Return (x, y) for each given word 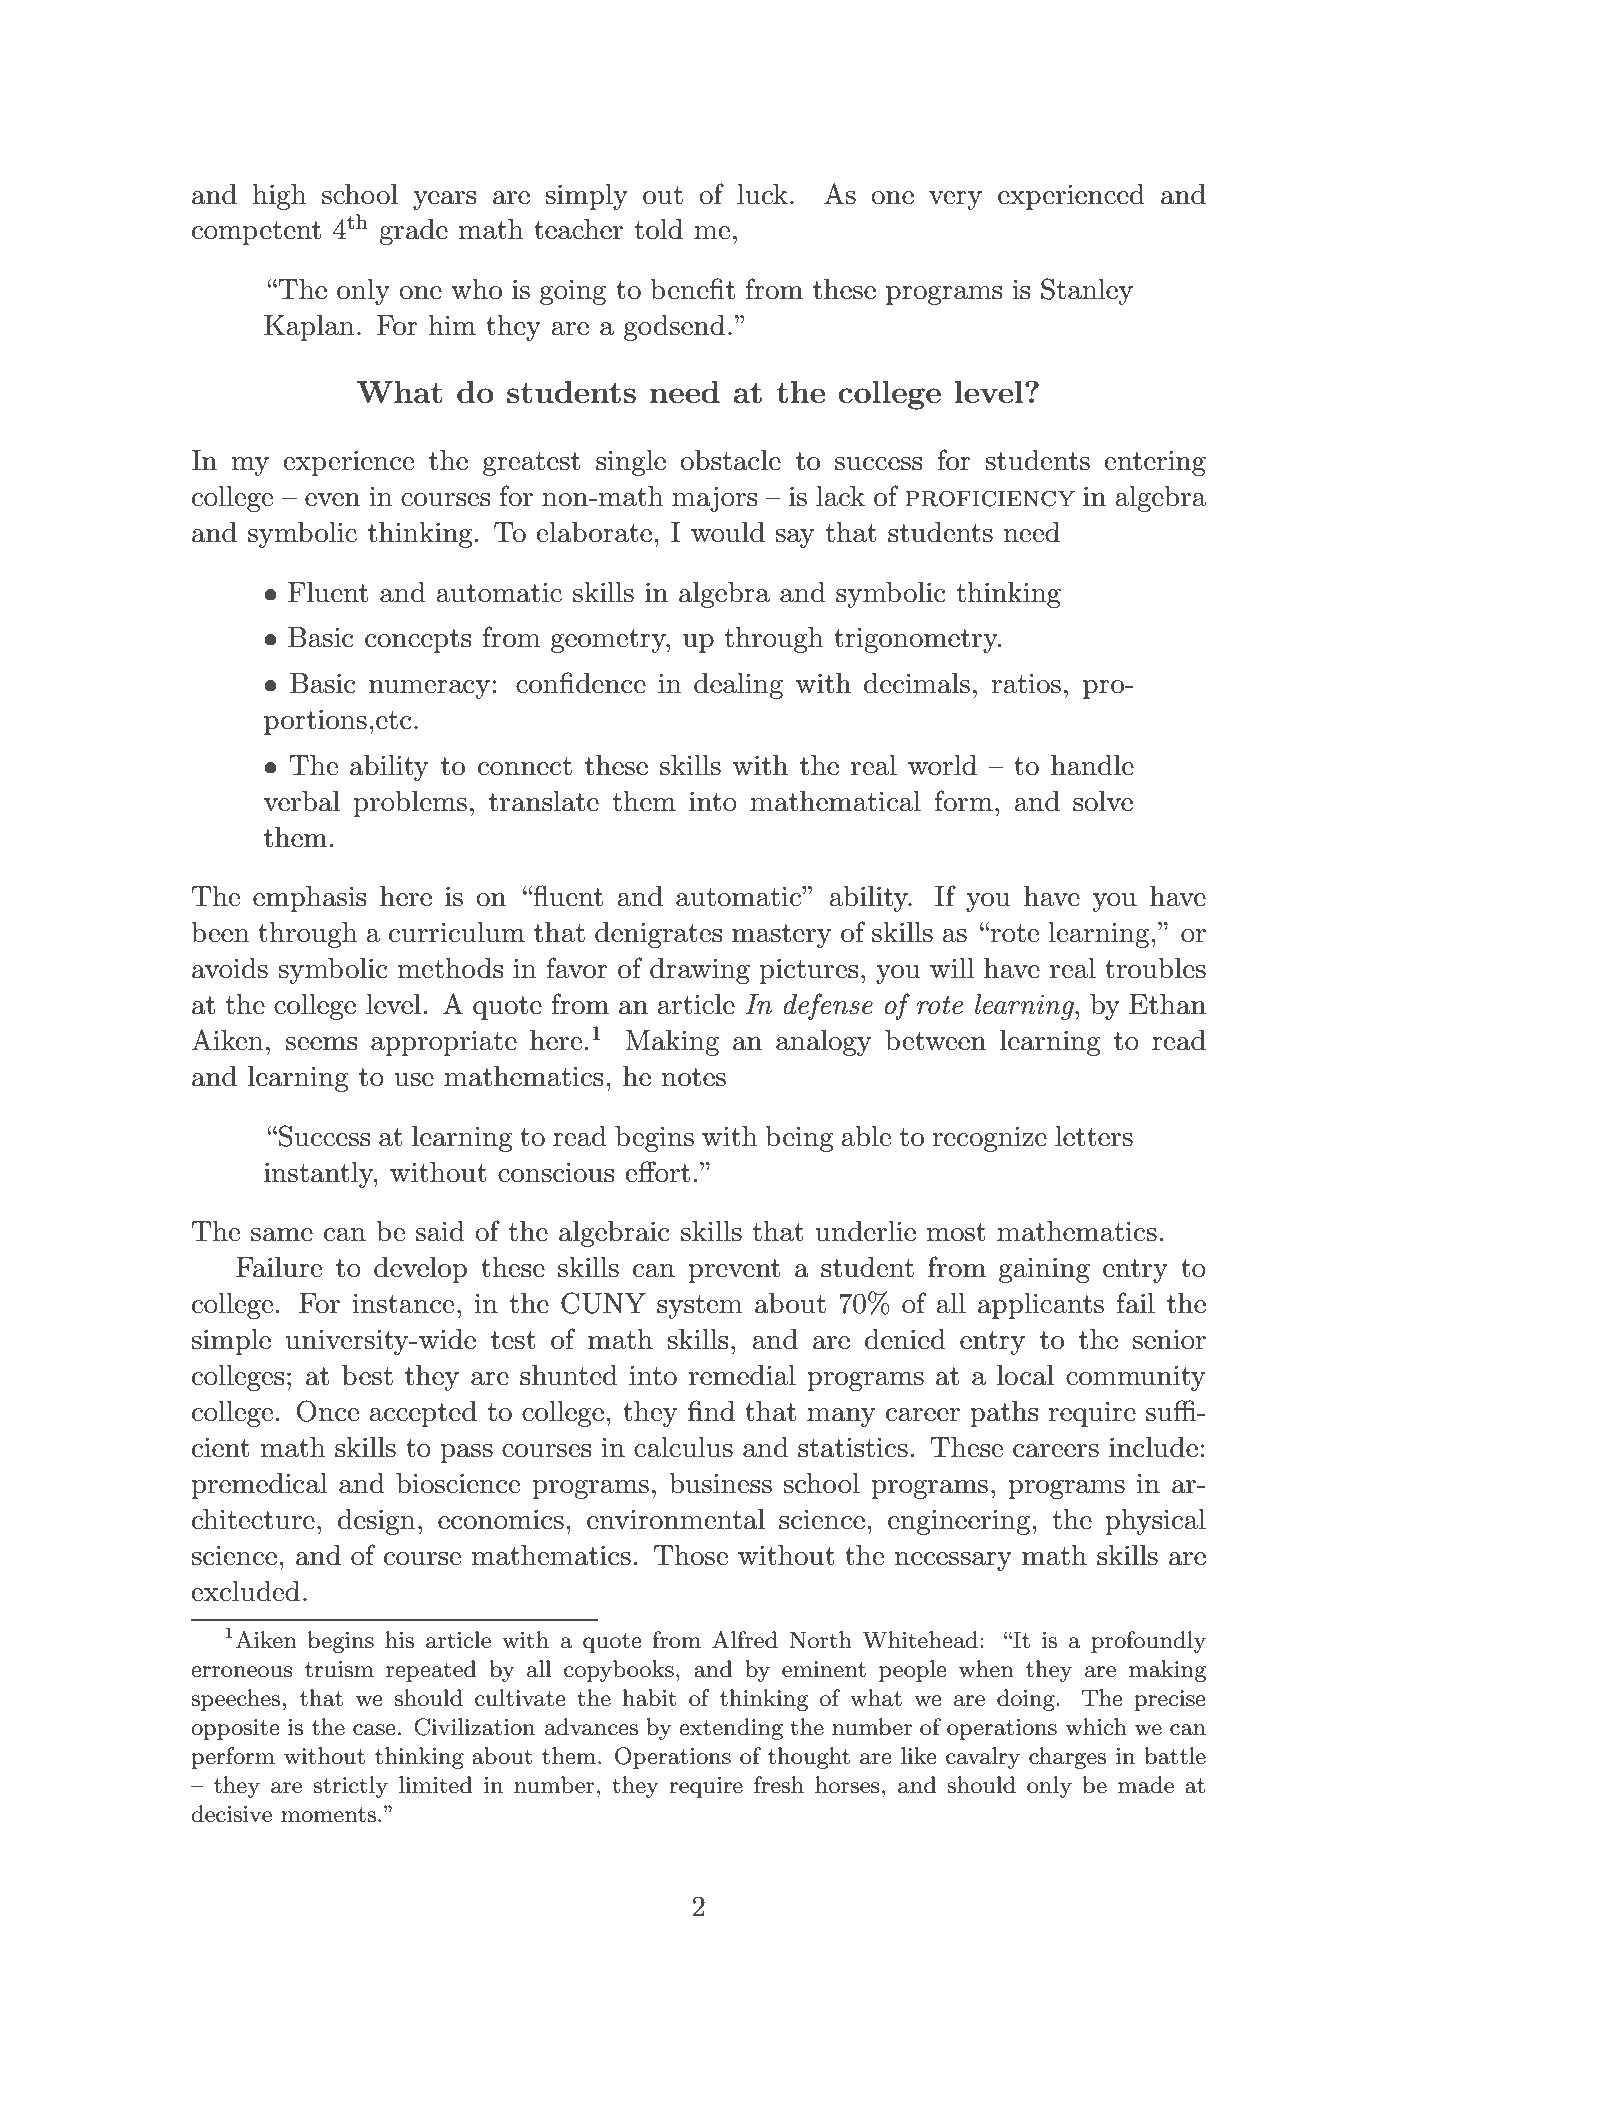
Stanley (1087, 291)
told (658, 229)
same (282, 1235)
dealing (738, 686)
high (280, 197)
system (700, 1307)
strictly (350, 1787)
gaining (1044, 1270)
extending (731, 1729)
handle (1092, 765)
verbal (302, 801)
